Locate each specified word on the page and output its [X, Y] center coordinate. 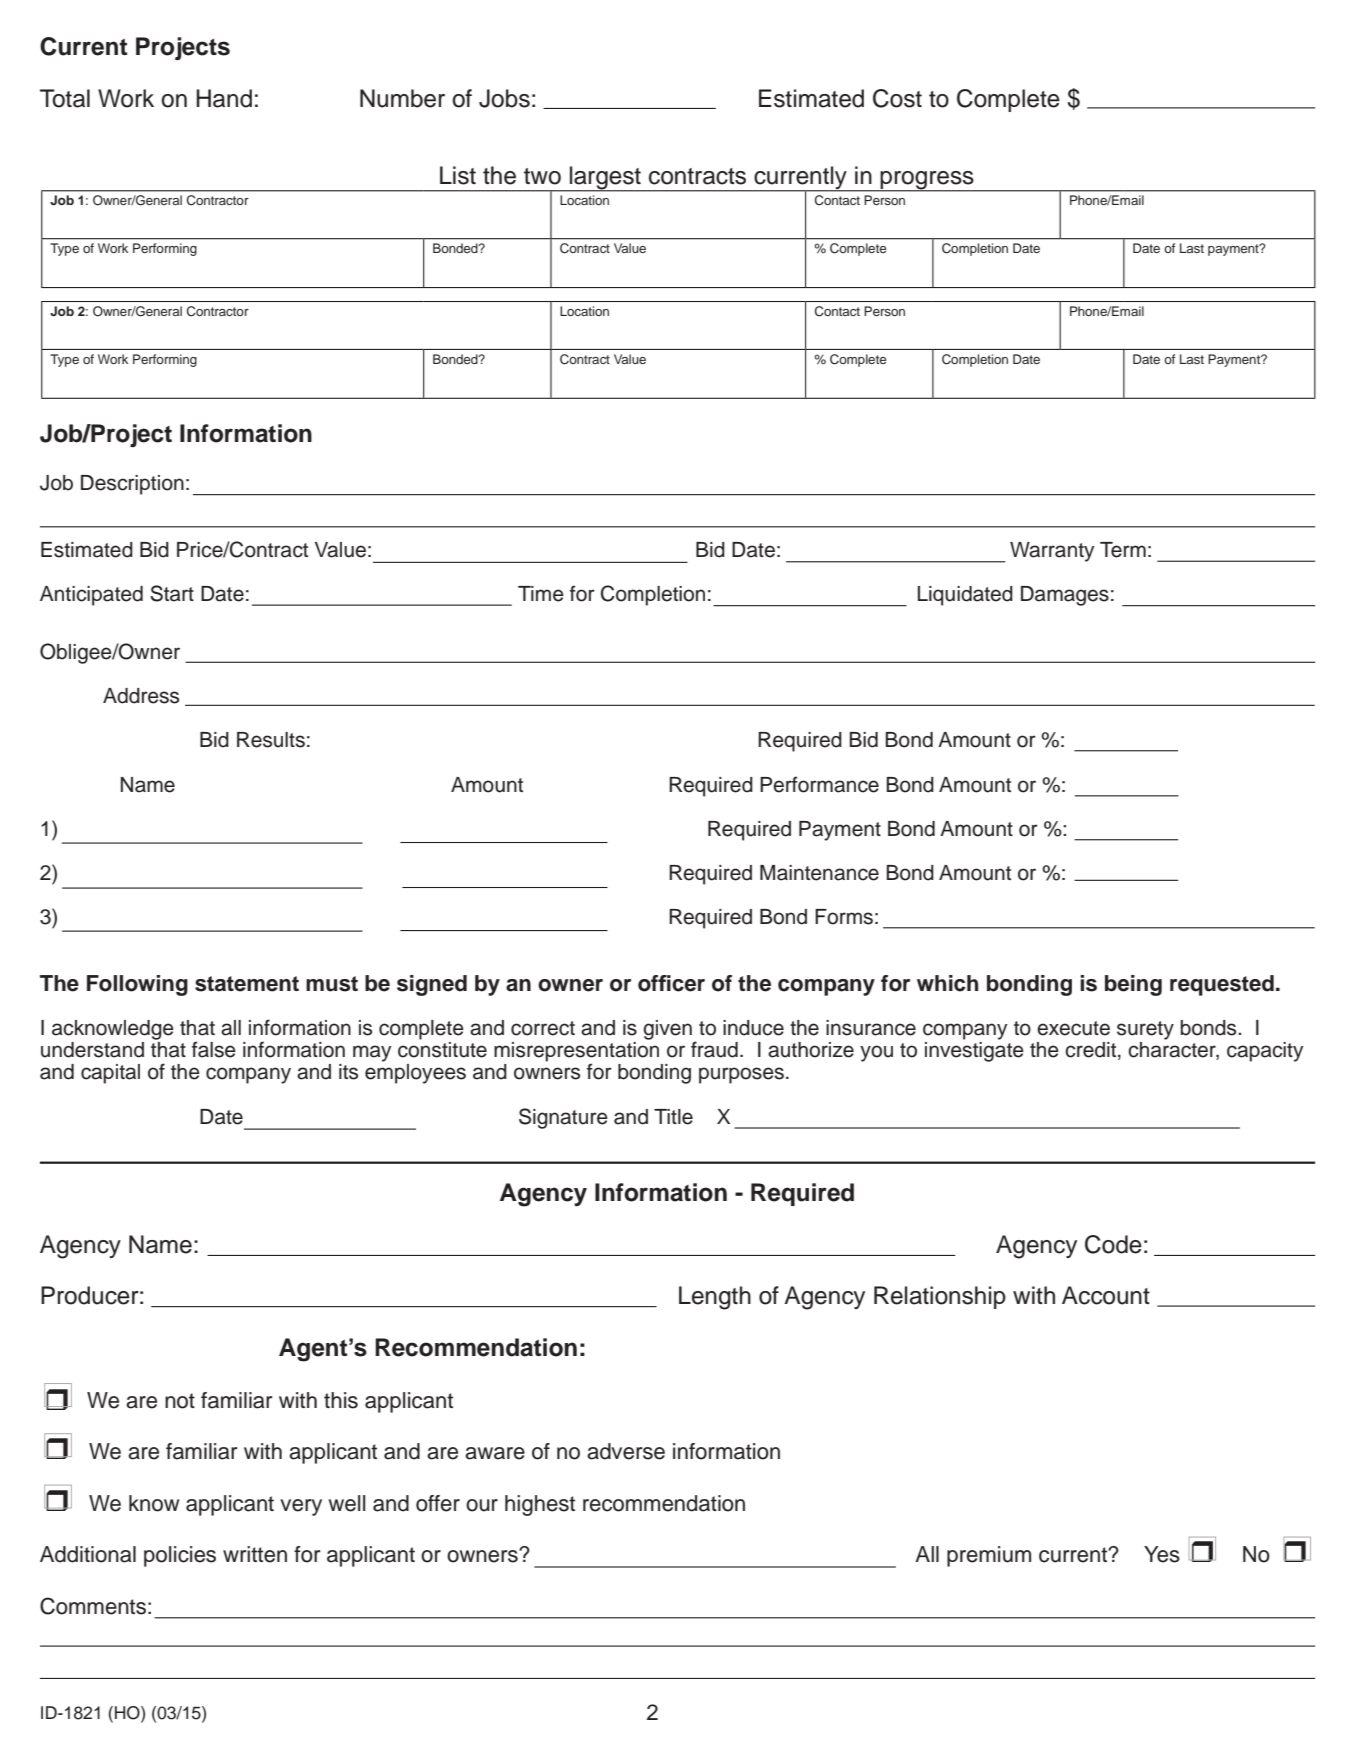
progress [927, 181]
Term [1123, 550]
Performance [819, 784]
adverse [626, 1451]
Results [271, 740]
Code [1113, 1244]
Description [132, 485]
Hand [224, 98]
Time [541, 594]
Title [673, 1117]
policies [180, 1556]
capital [110, 1074]
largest [605, 179]
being [1133, 985]
